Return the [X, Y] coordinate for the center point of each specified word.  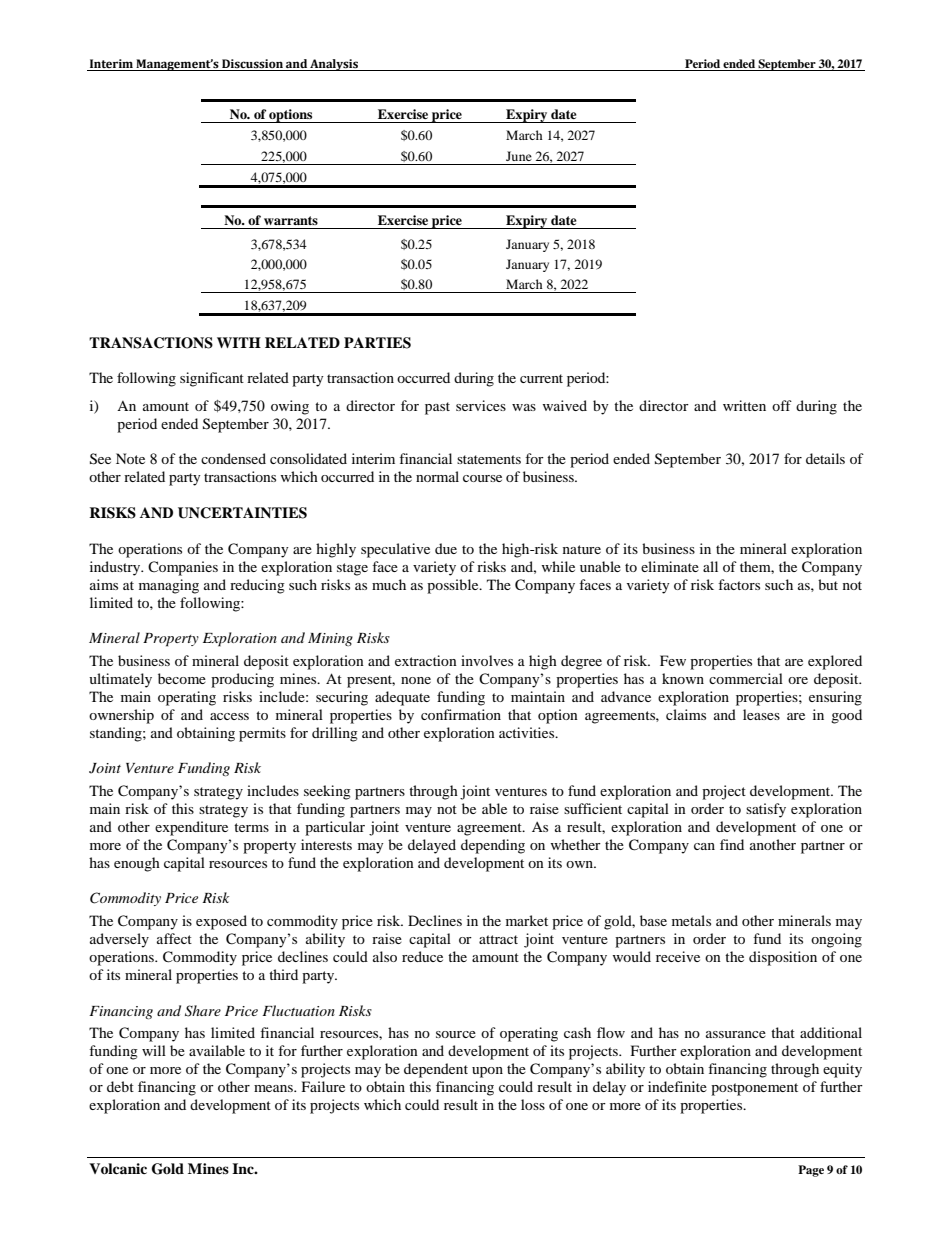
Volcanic [118, 1169]
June [519, 156]
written [744, 405]
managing [169, 586]
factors [739, 584]
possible [454, 586]
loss [533, 1104]
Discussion [252, 64]
